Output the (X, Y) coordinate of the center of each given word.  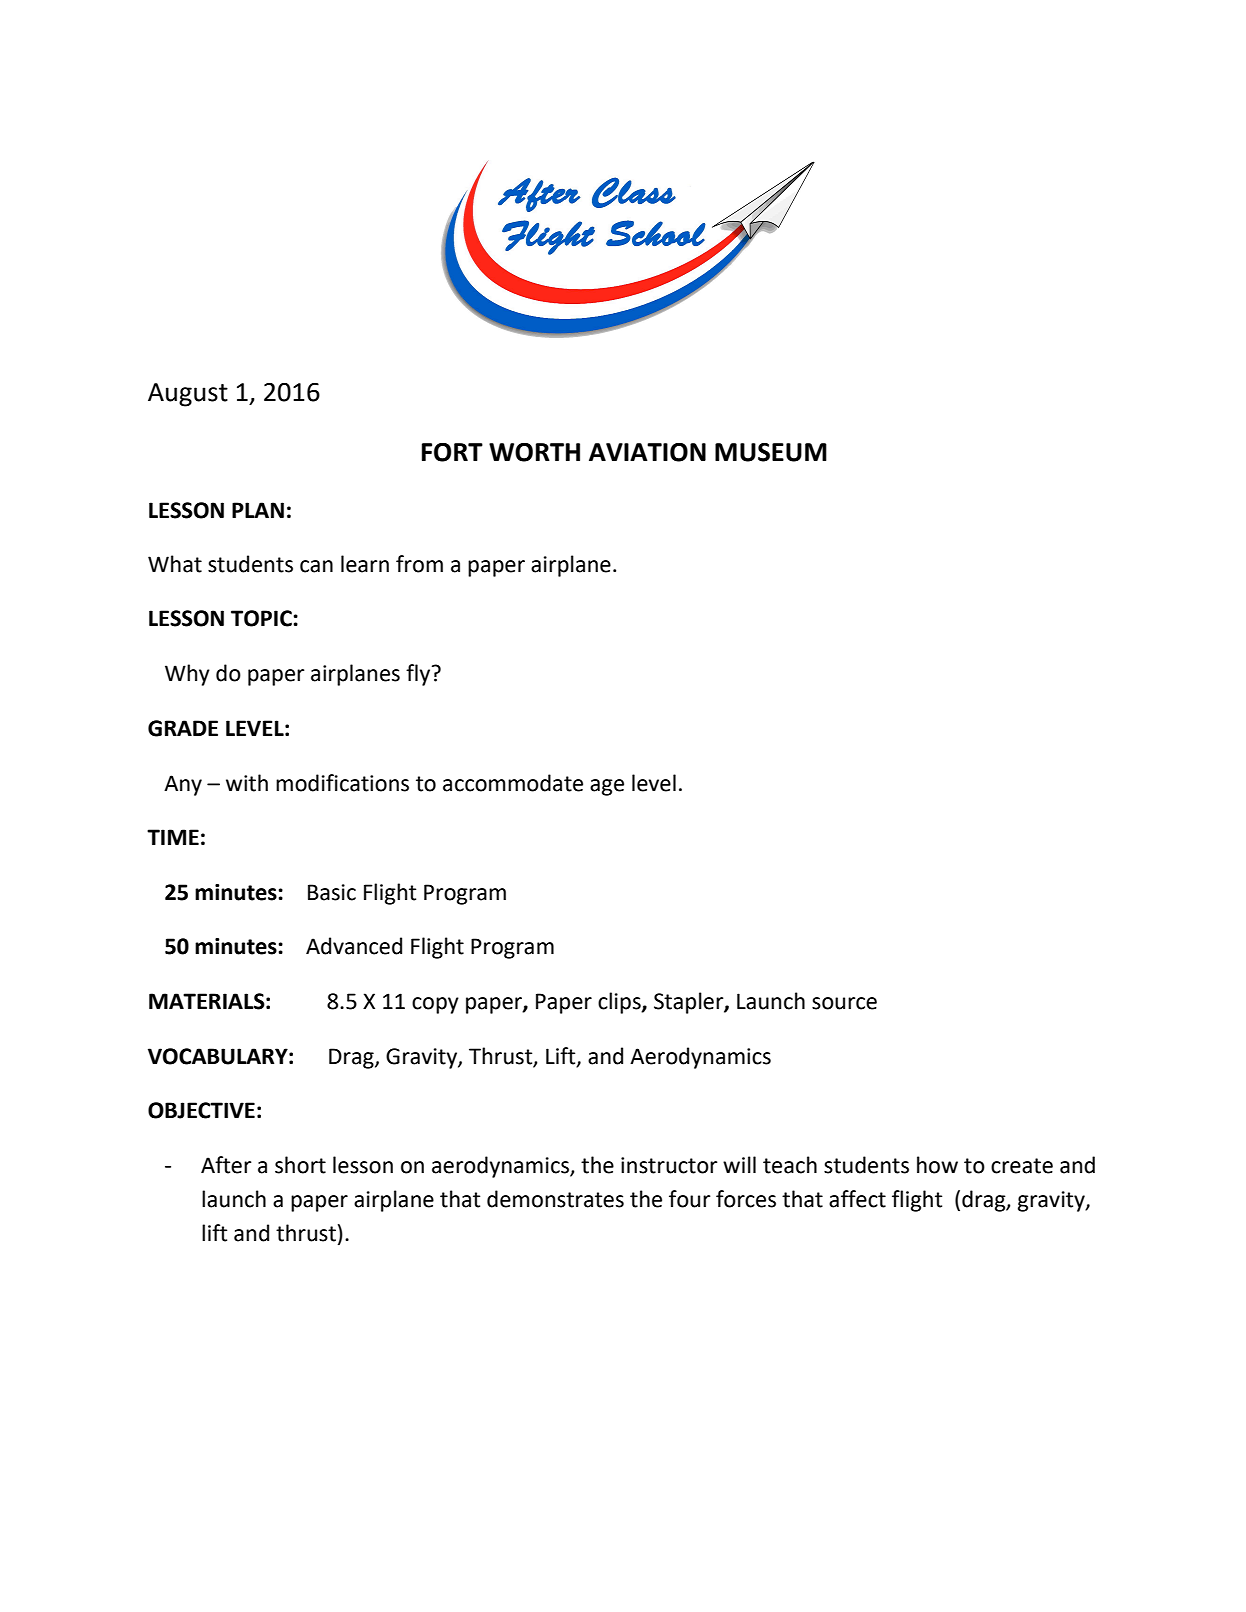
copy (435, 1005)
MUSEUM (771, 452)
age (607, 787)
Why (187, 675)
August (188, 395)
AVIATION (647, 452)
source (844, 1003)
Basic (332, 892)
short (300, 1165)
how (937, 1165)
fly (419, 675)
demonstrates (555, 1199)
